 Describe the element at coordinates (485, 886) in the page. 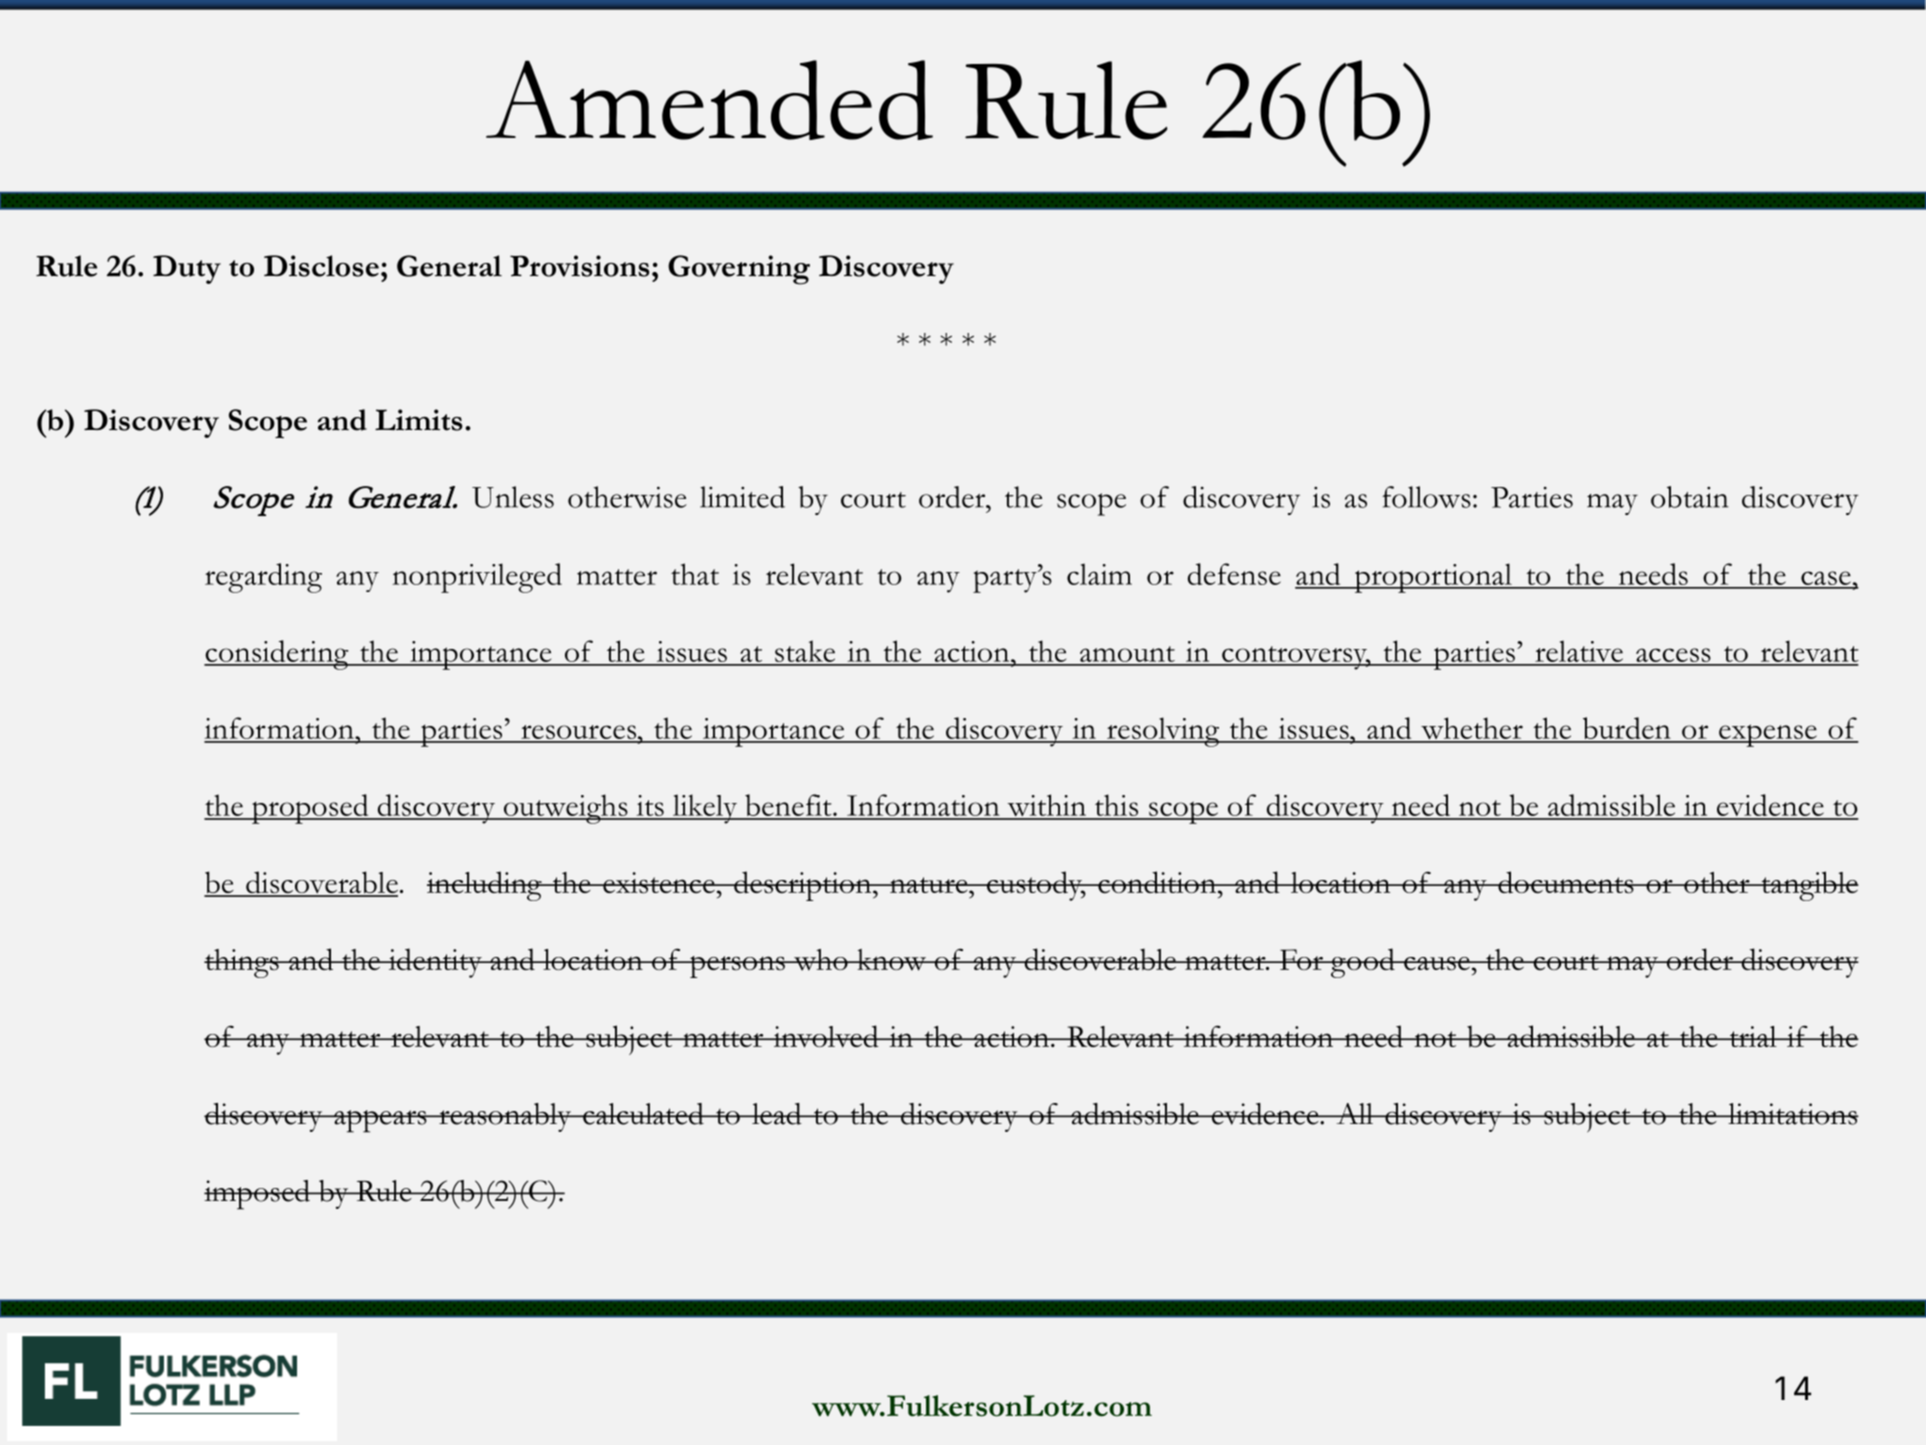

I see `including` at that location.
